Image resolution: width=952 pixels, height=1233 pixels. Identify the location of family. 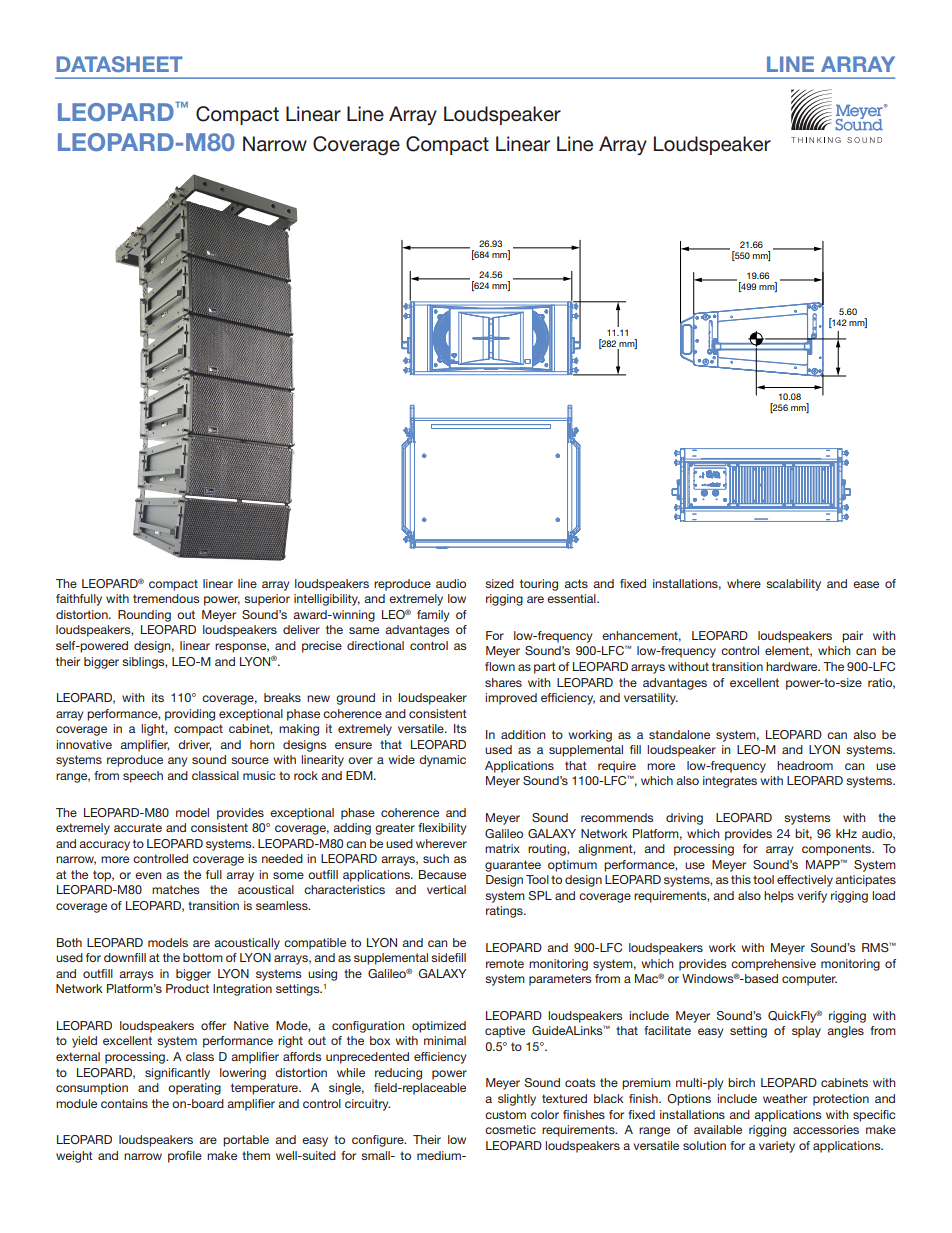
(433, 616).
